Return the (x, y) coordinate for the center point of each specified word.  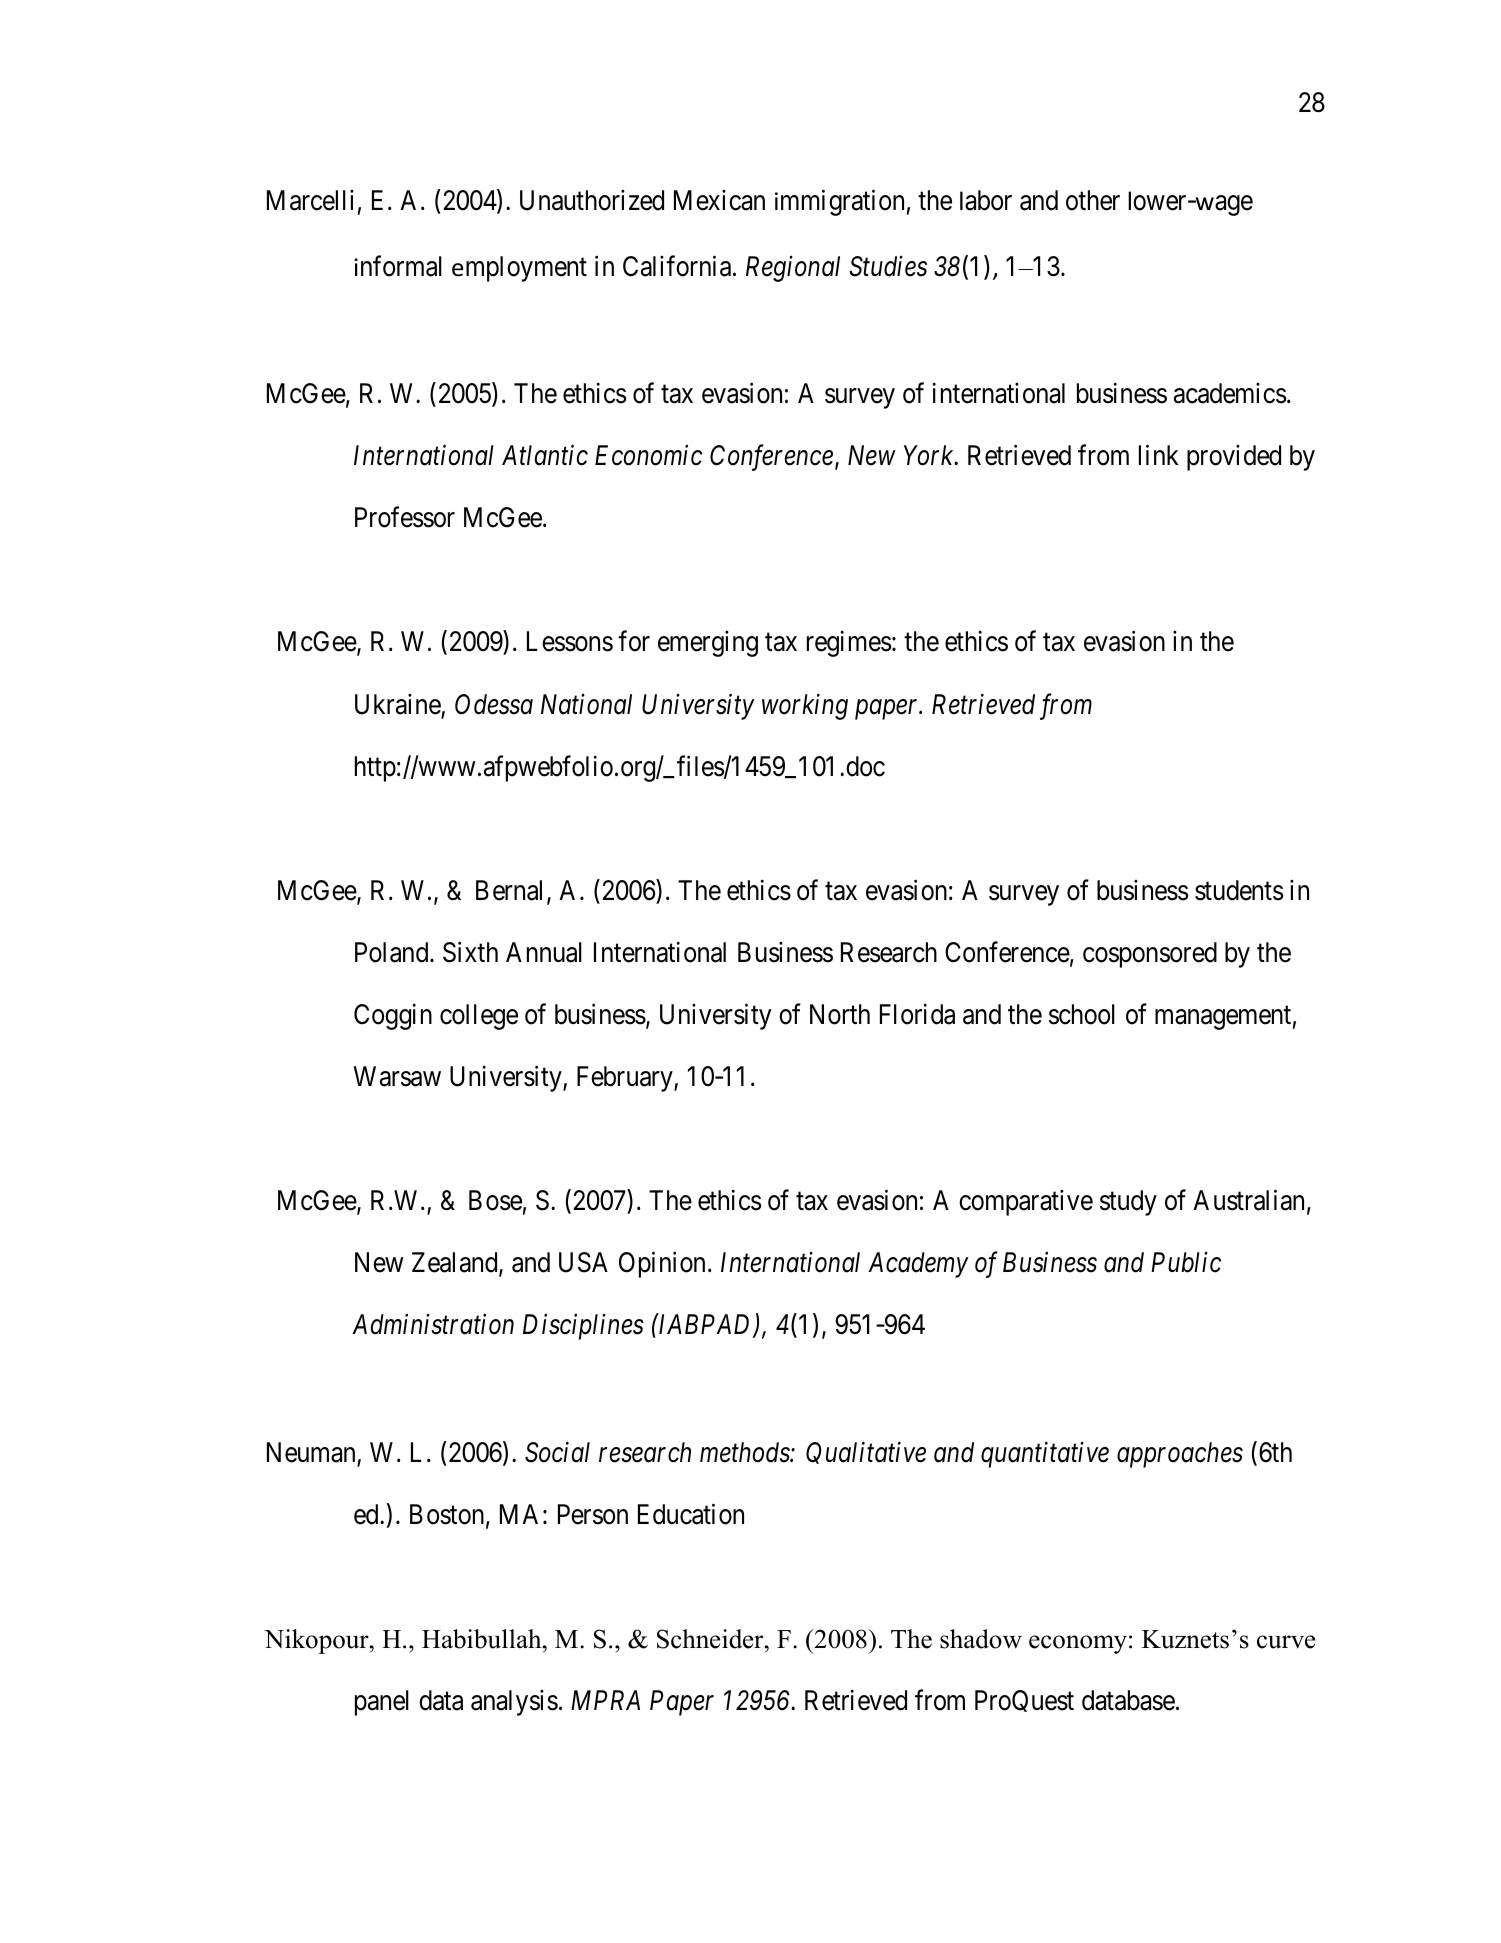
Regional (793, 269)
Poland (393, 952)
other (1093, 200)
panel (382, 1703)
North (840, 1014)
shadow (981, 1639)
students (1239, 890)
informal (398, 266)
